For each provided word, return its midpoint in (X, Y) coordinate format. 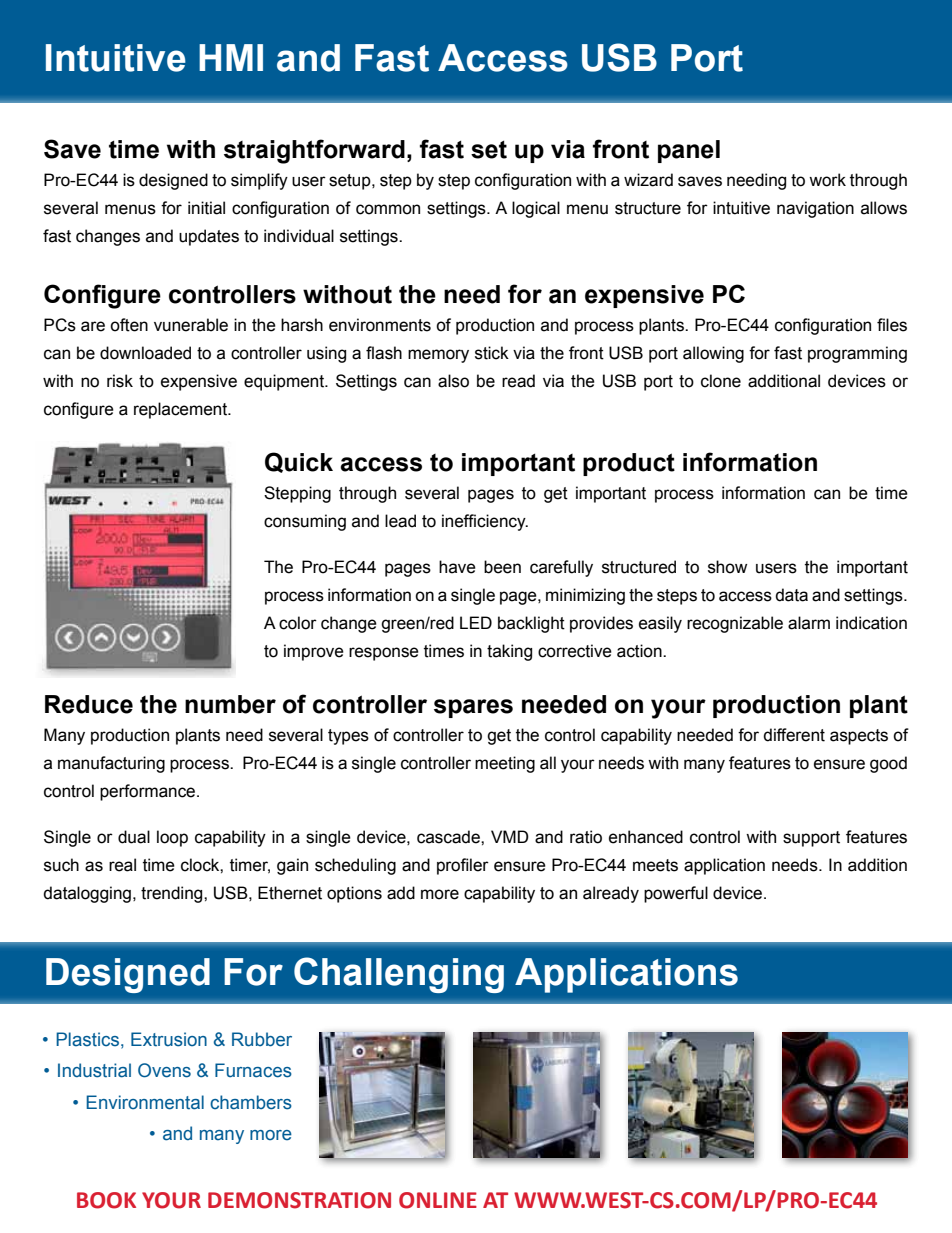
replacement (182, 410)
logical (536, 209)
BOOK (106, 1200)
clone (721, 381)
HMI (231, 57)
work (827, 180)
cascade (449, 837)
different (794, 735)
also (453, 381)
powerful (676, 894)
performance (149, 792)
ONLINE (438, 1200)
